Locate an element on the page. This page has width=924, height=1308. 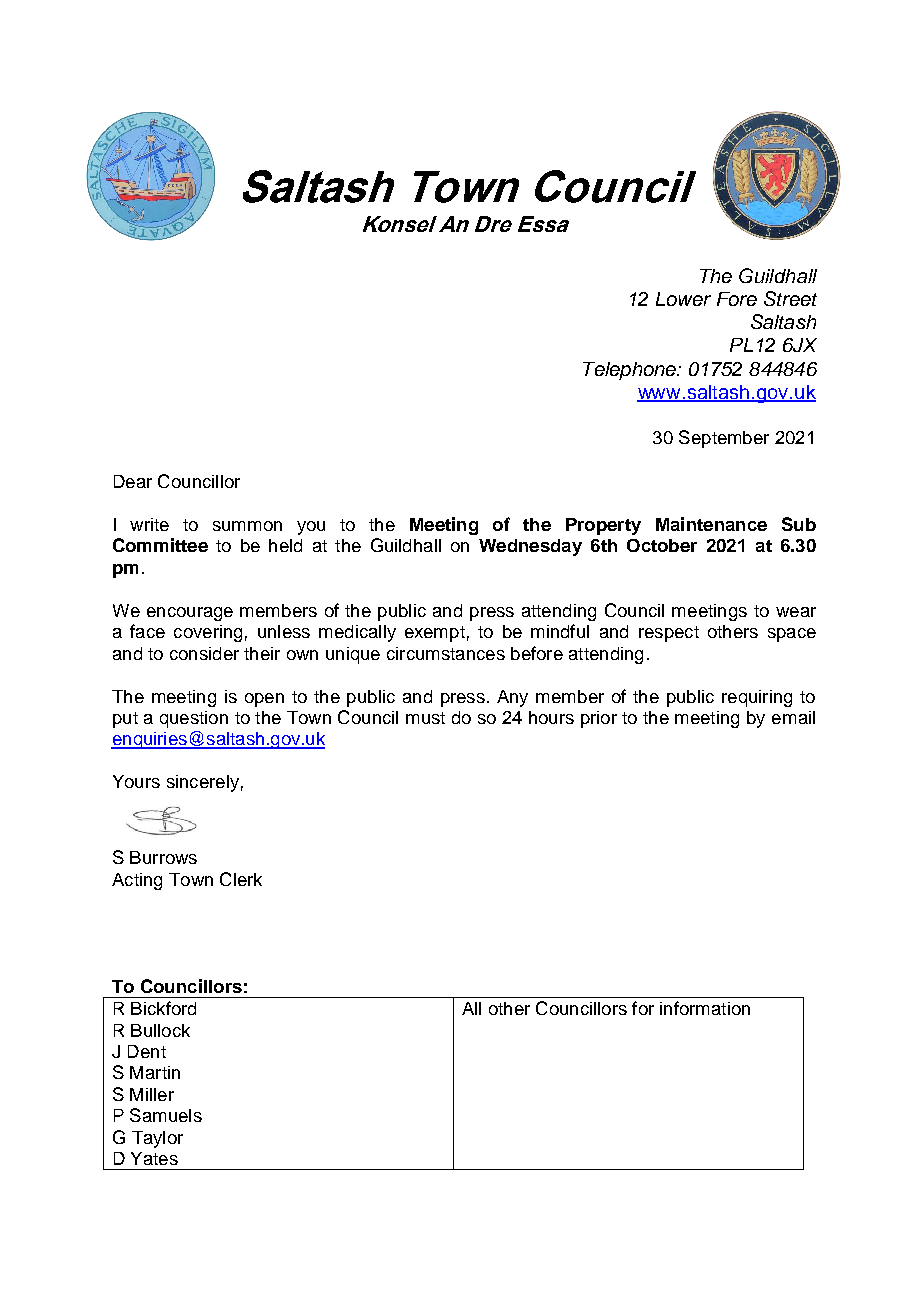
summon is located at coordinates (247, 526).
